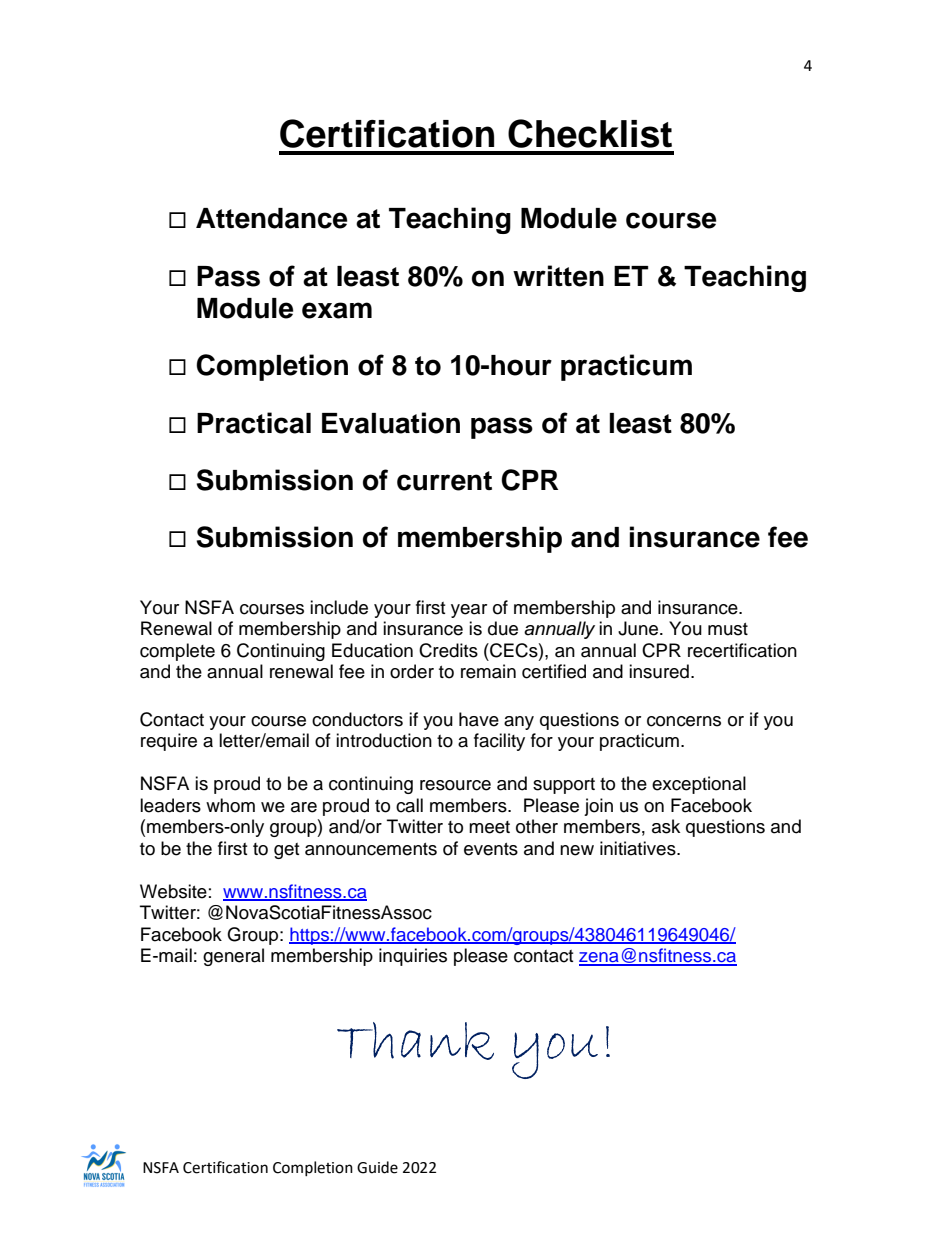 This document has width=952, height=1233. Describe the element at coordinates (558, 276) in the document. I see `written` at that location.
